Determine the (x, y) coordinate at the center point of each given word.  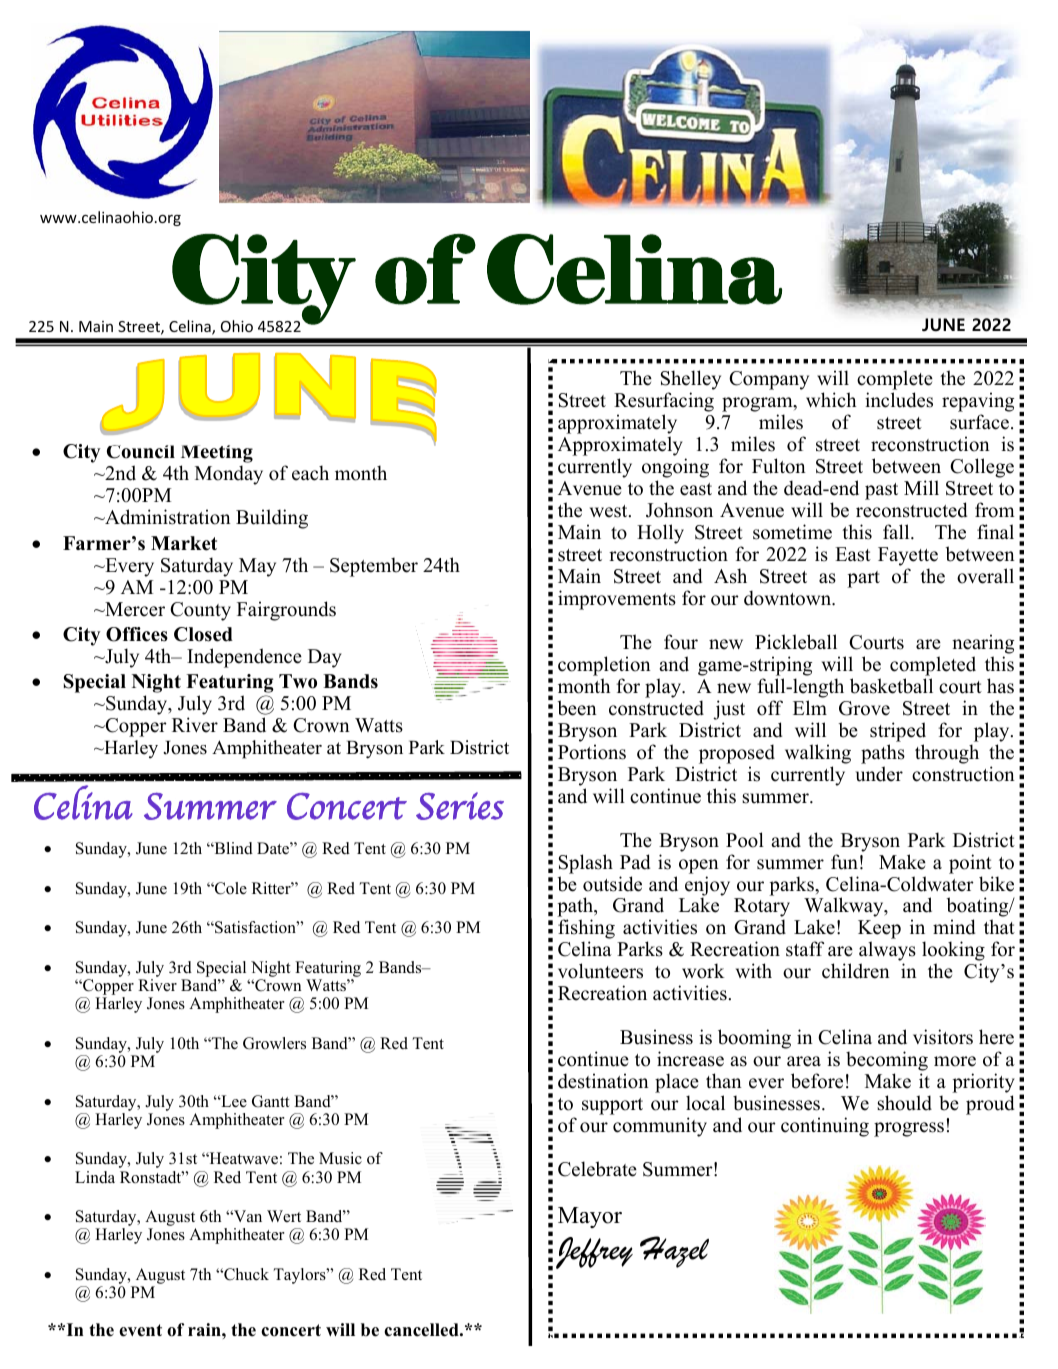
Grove (864, 708)
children (856, 971)
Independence (244, 658)
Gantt (271, 1101)
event (140, 1330)
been (577, 708)
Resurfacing (664, 403)
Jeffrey (594, 1253)
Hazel (674, 1252)
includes (899, 400)
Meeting (217, 455)
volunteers (600, 971)
